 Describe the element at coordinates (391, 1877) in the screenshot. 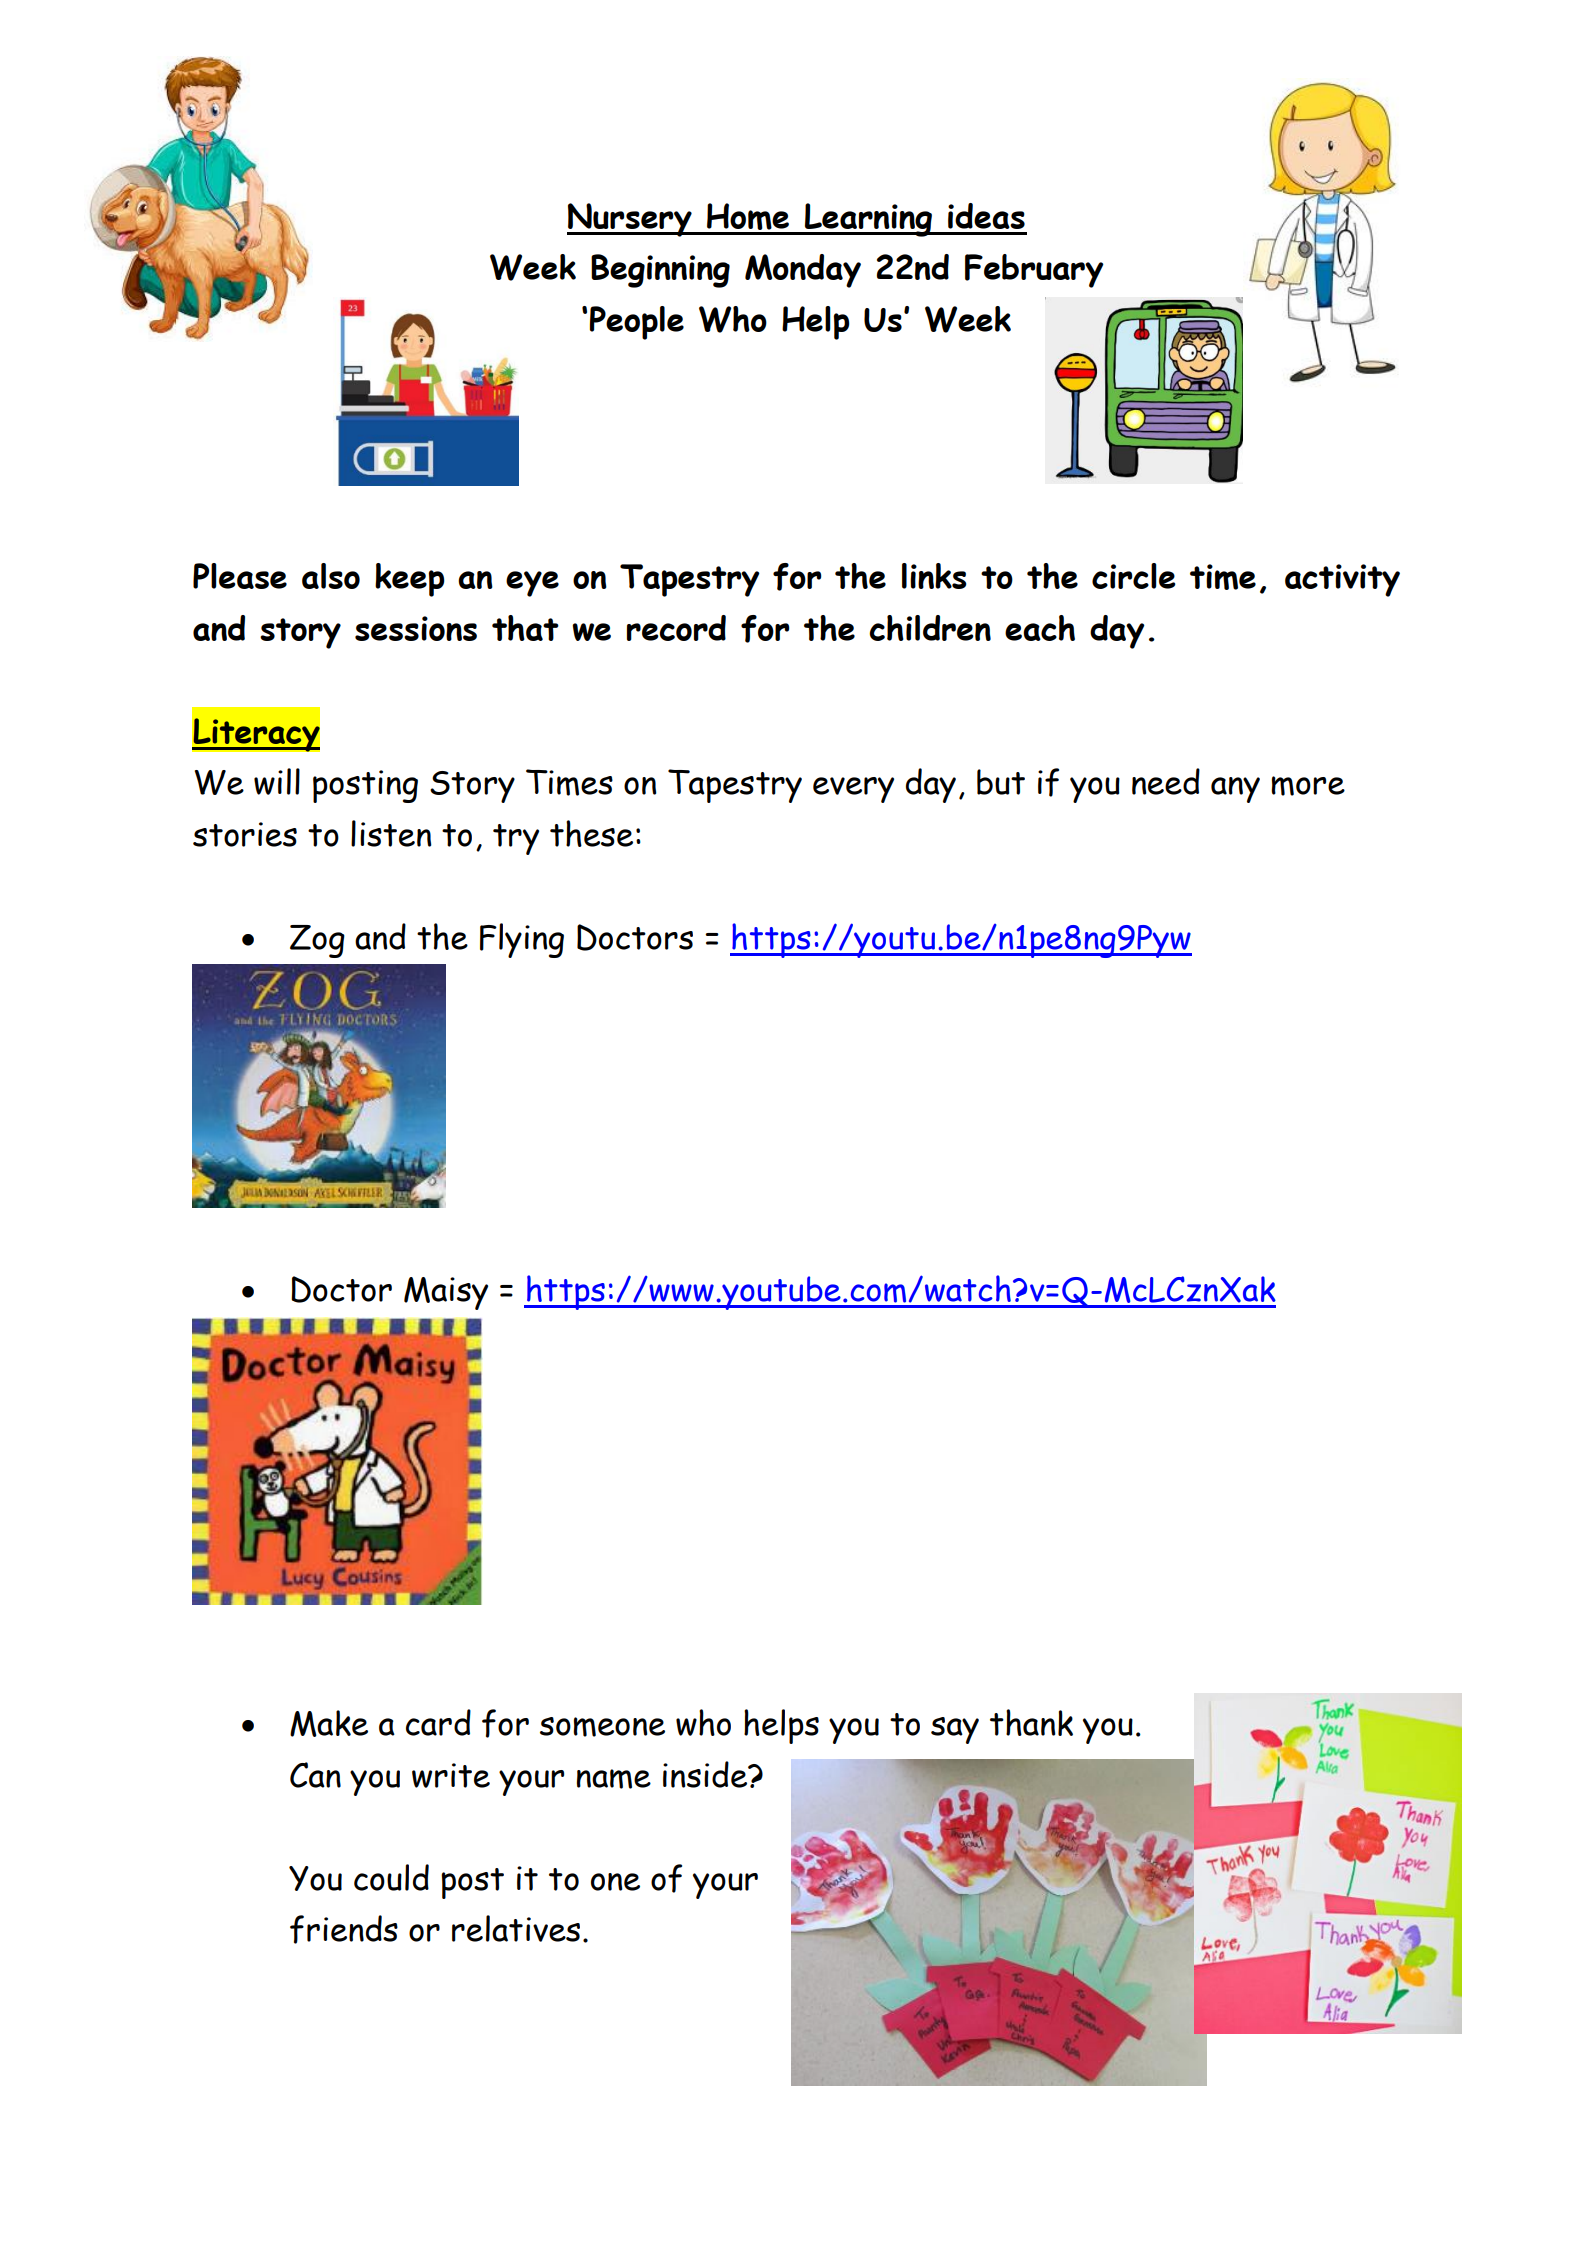

I see `could` at that location.
